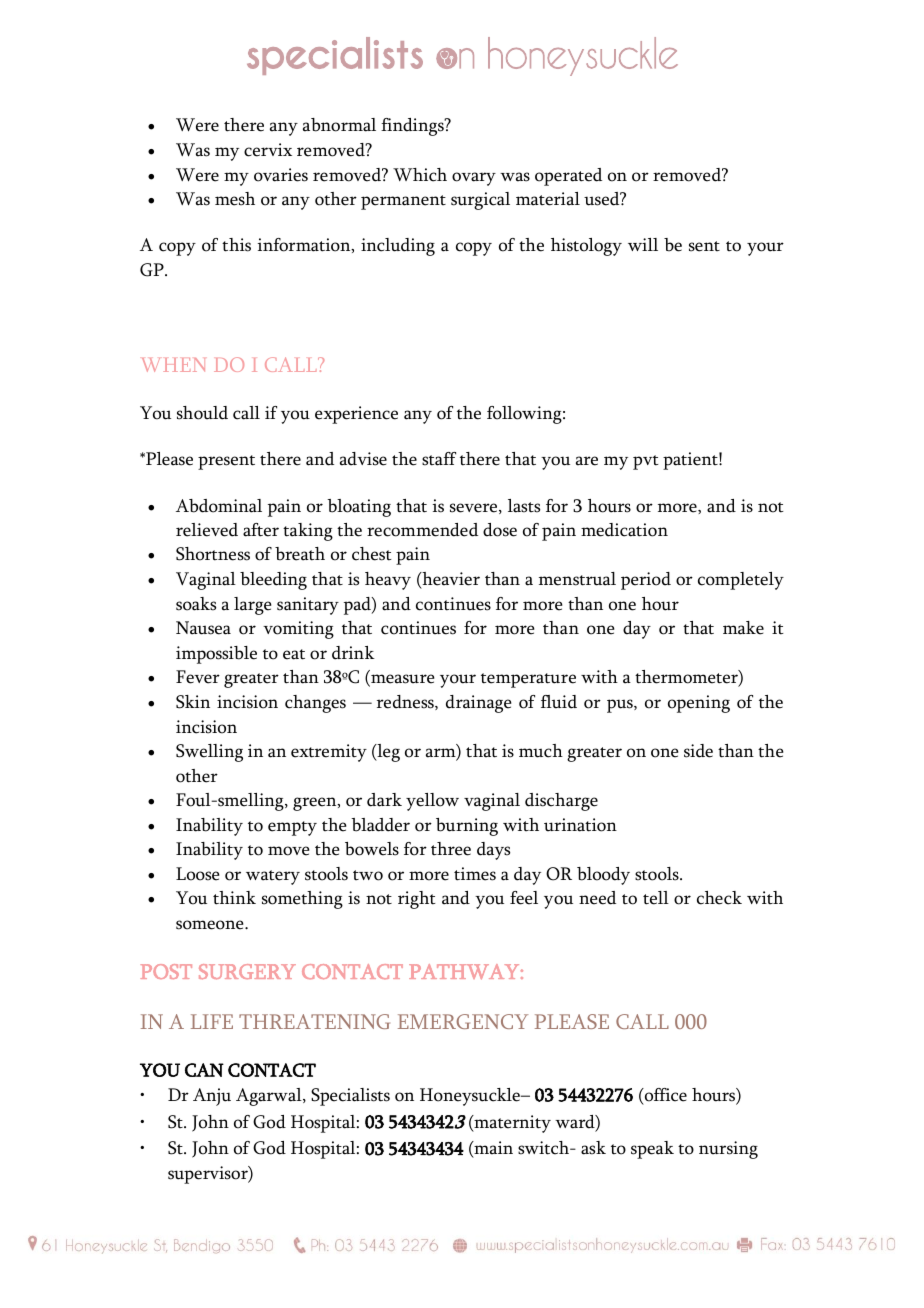 This image has height=1308, width=924. Describe the element at coordinates (212, 1097) in the image. I see `Anju` at that location.
